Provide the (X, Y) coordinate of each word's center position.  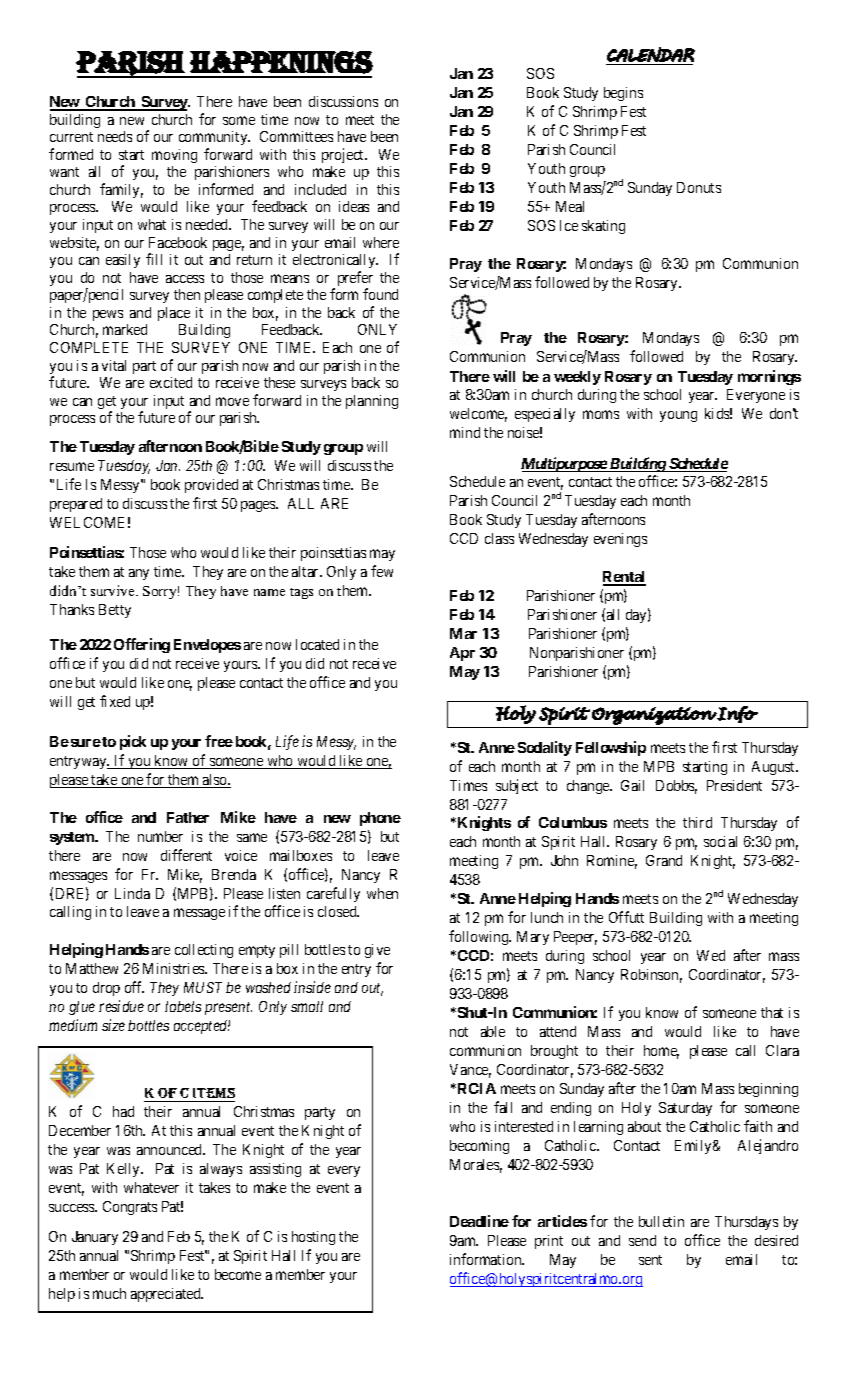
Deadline (479, 1221)
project (344, 155)
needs (115, 136)
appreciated (167, 1295)
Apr (462, 654)
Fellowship (611, 748)
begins (623, 94)
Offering (142, 645)
